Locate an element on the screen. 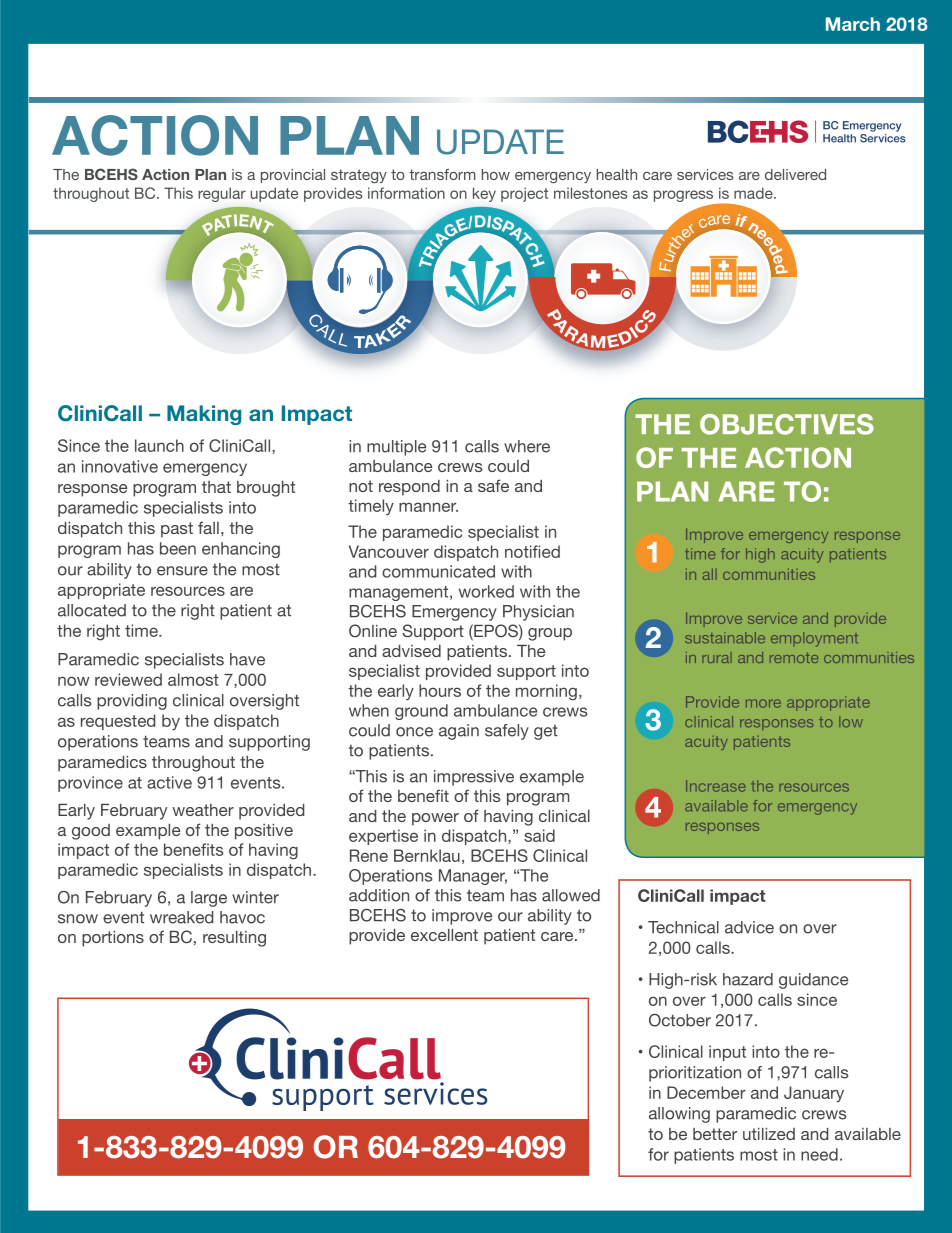 This screenshot has height=1233, width=952. again is located at coordinates (459, 732).
